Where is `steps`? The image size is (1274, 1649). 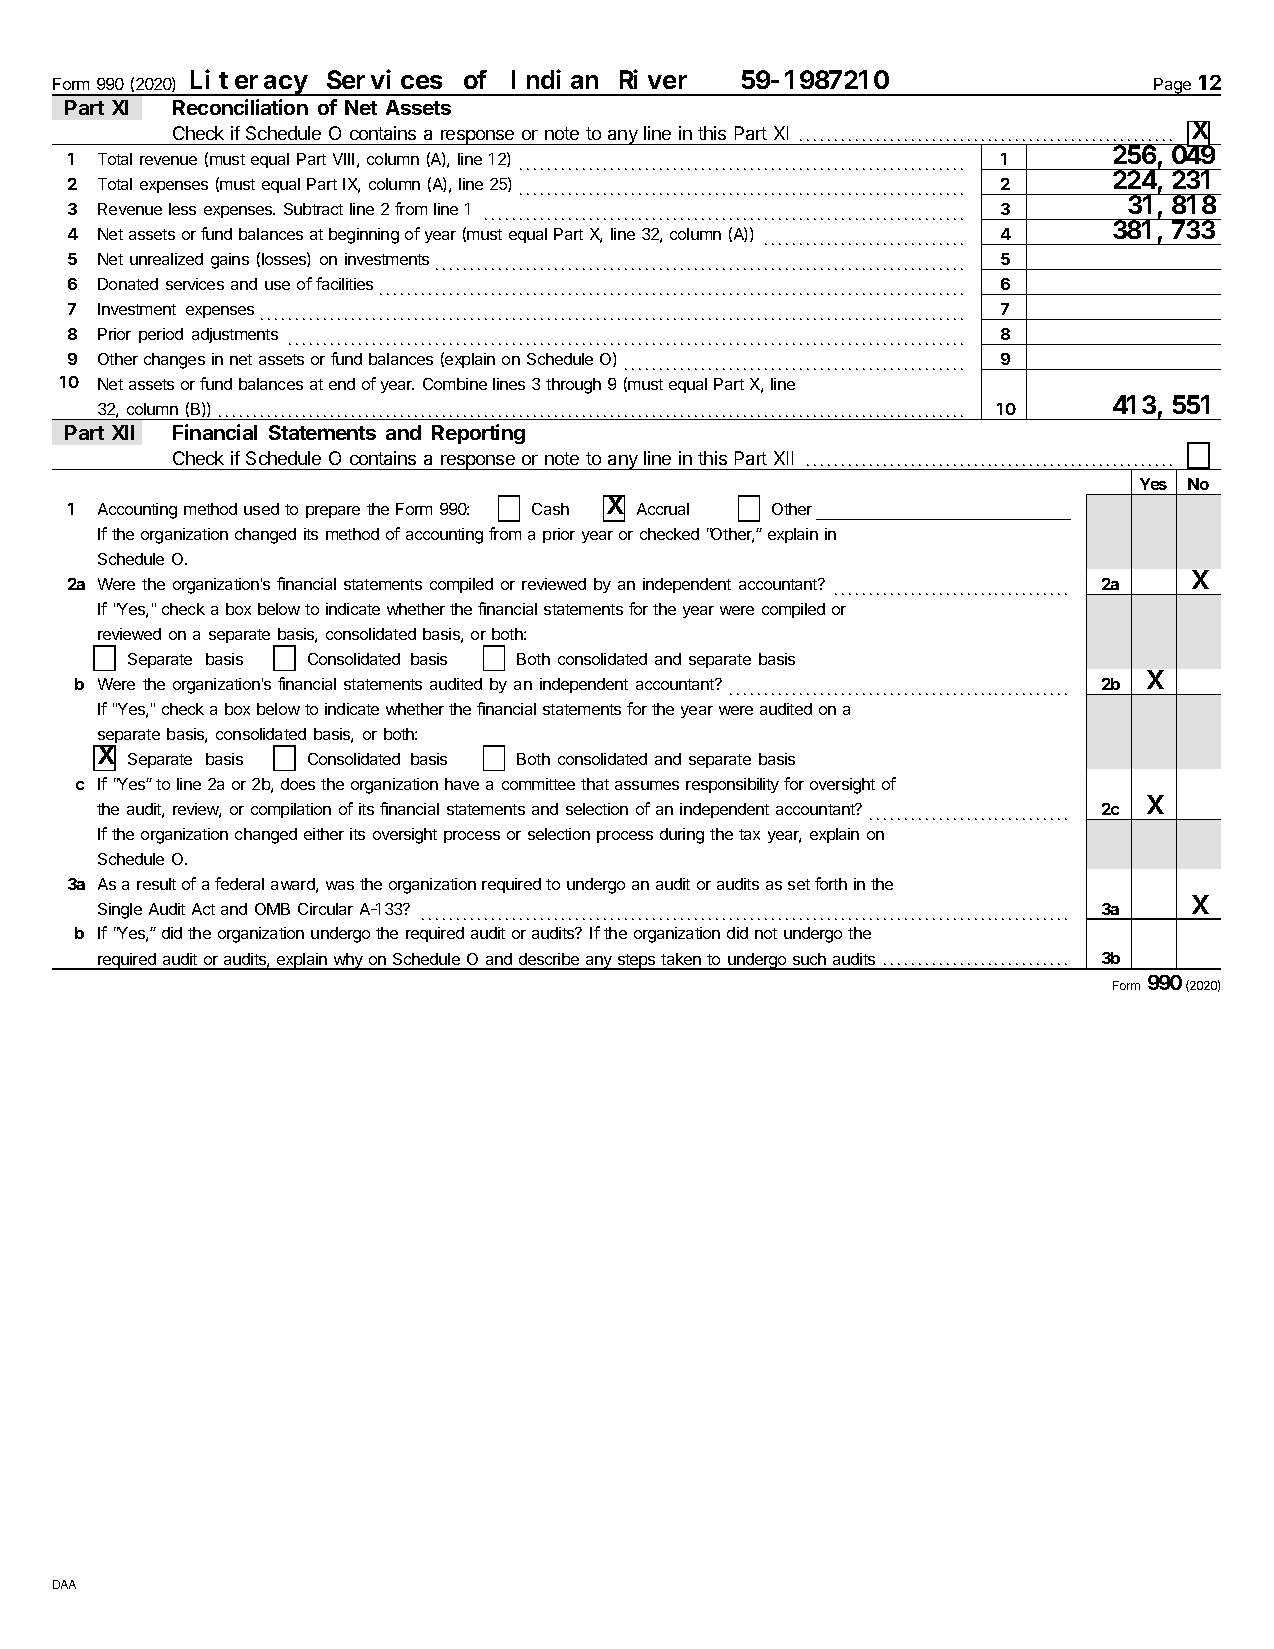
steps is located at coordinates (636, 962).
